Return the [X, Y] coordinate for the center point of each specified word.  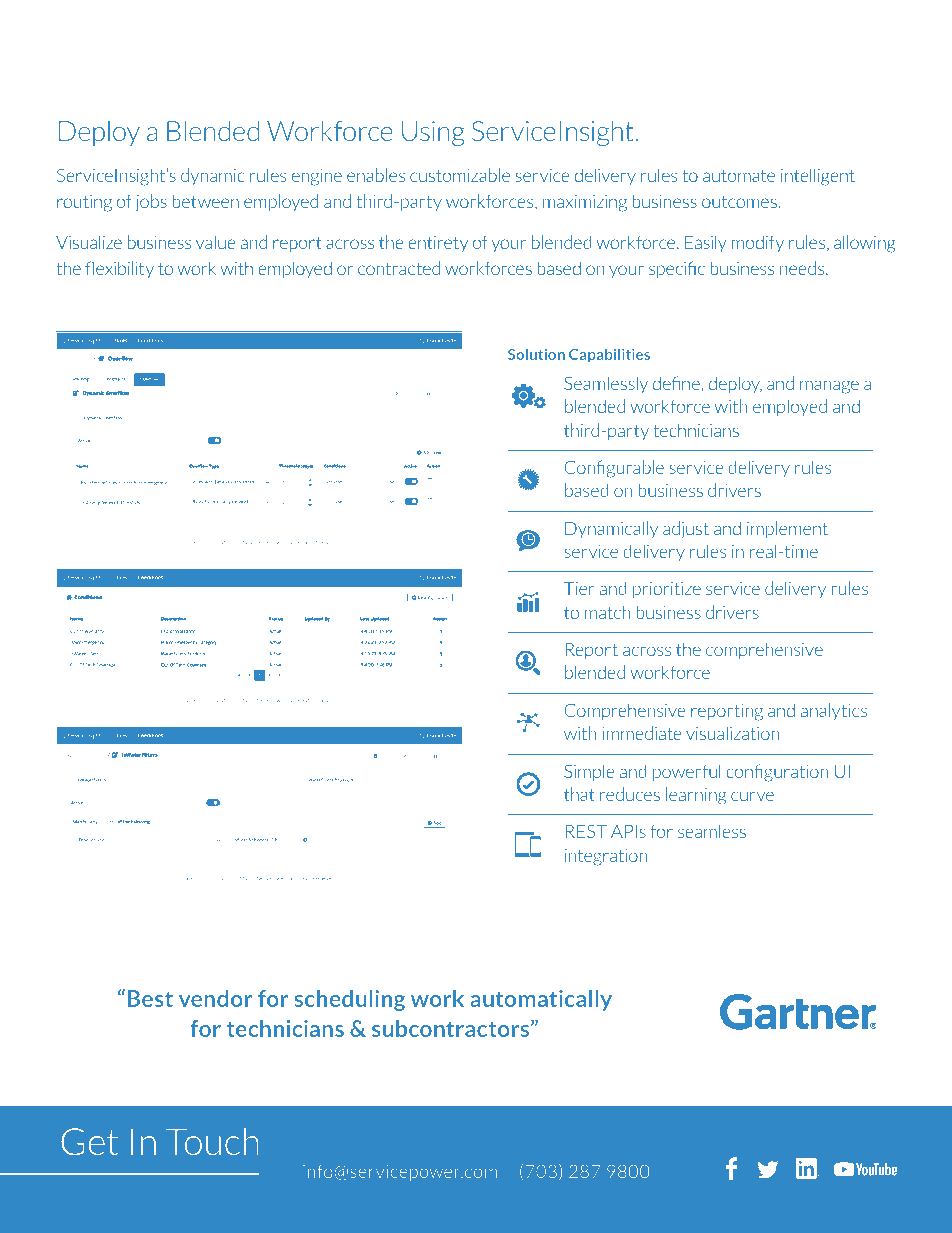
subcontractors [452, 1028]
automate [739, 175]
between [205, 201]
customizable [460, 175]
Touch [212, 1141]
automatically [541, 1000]
